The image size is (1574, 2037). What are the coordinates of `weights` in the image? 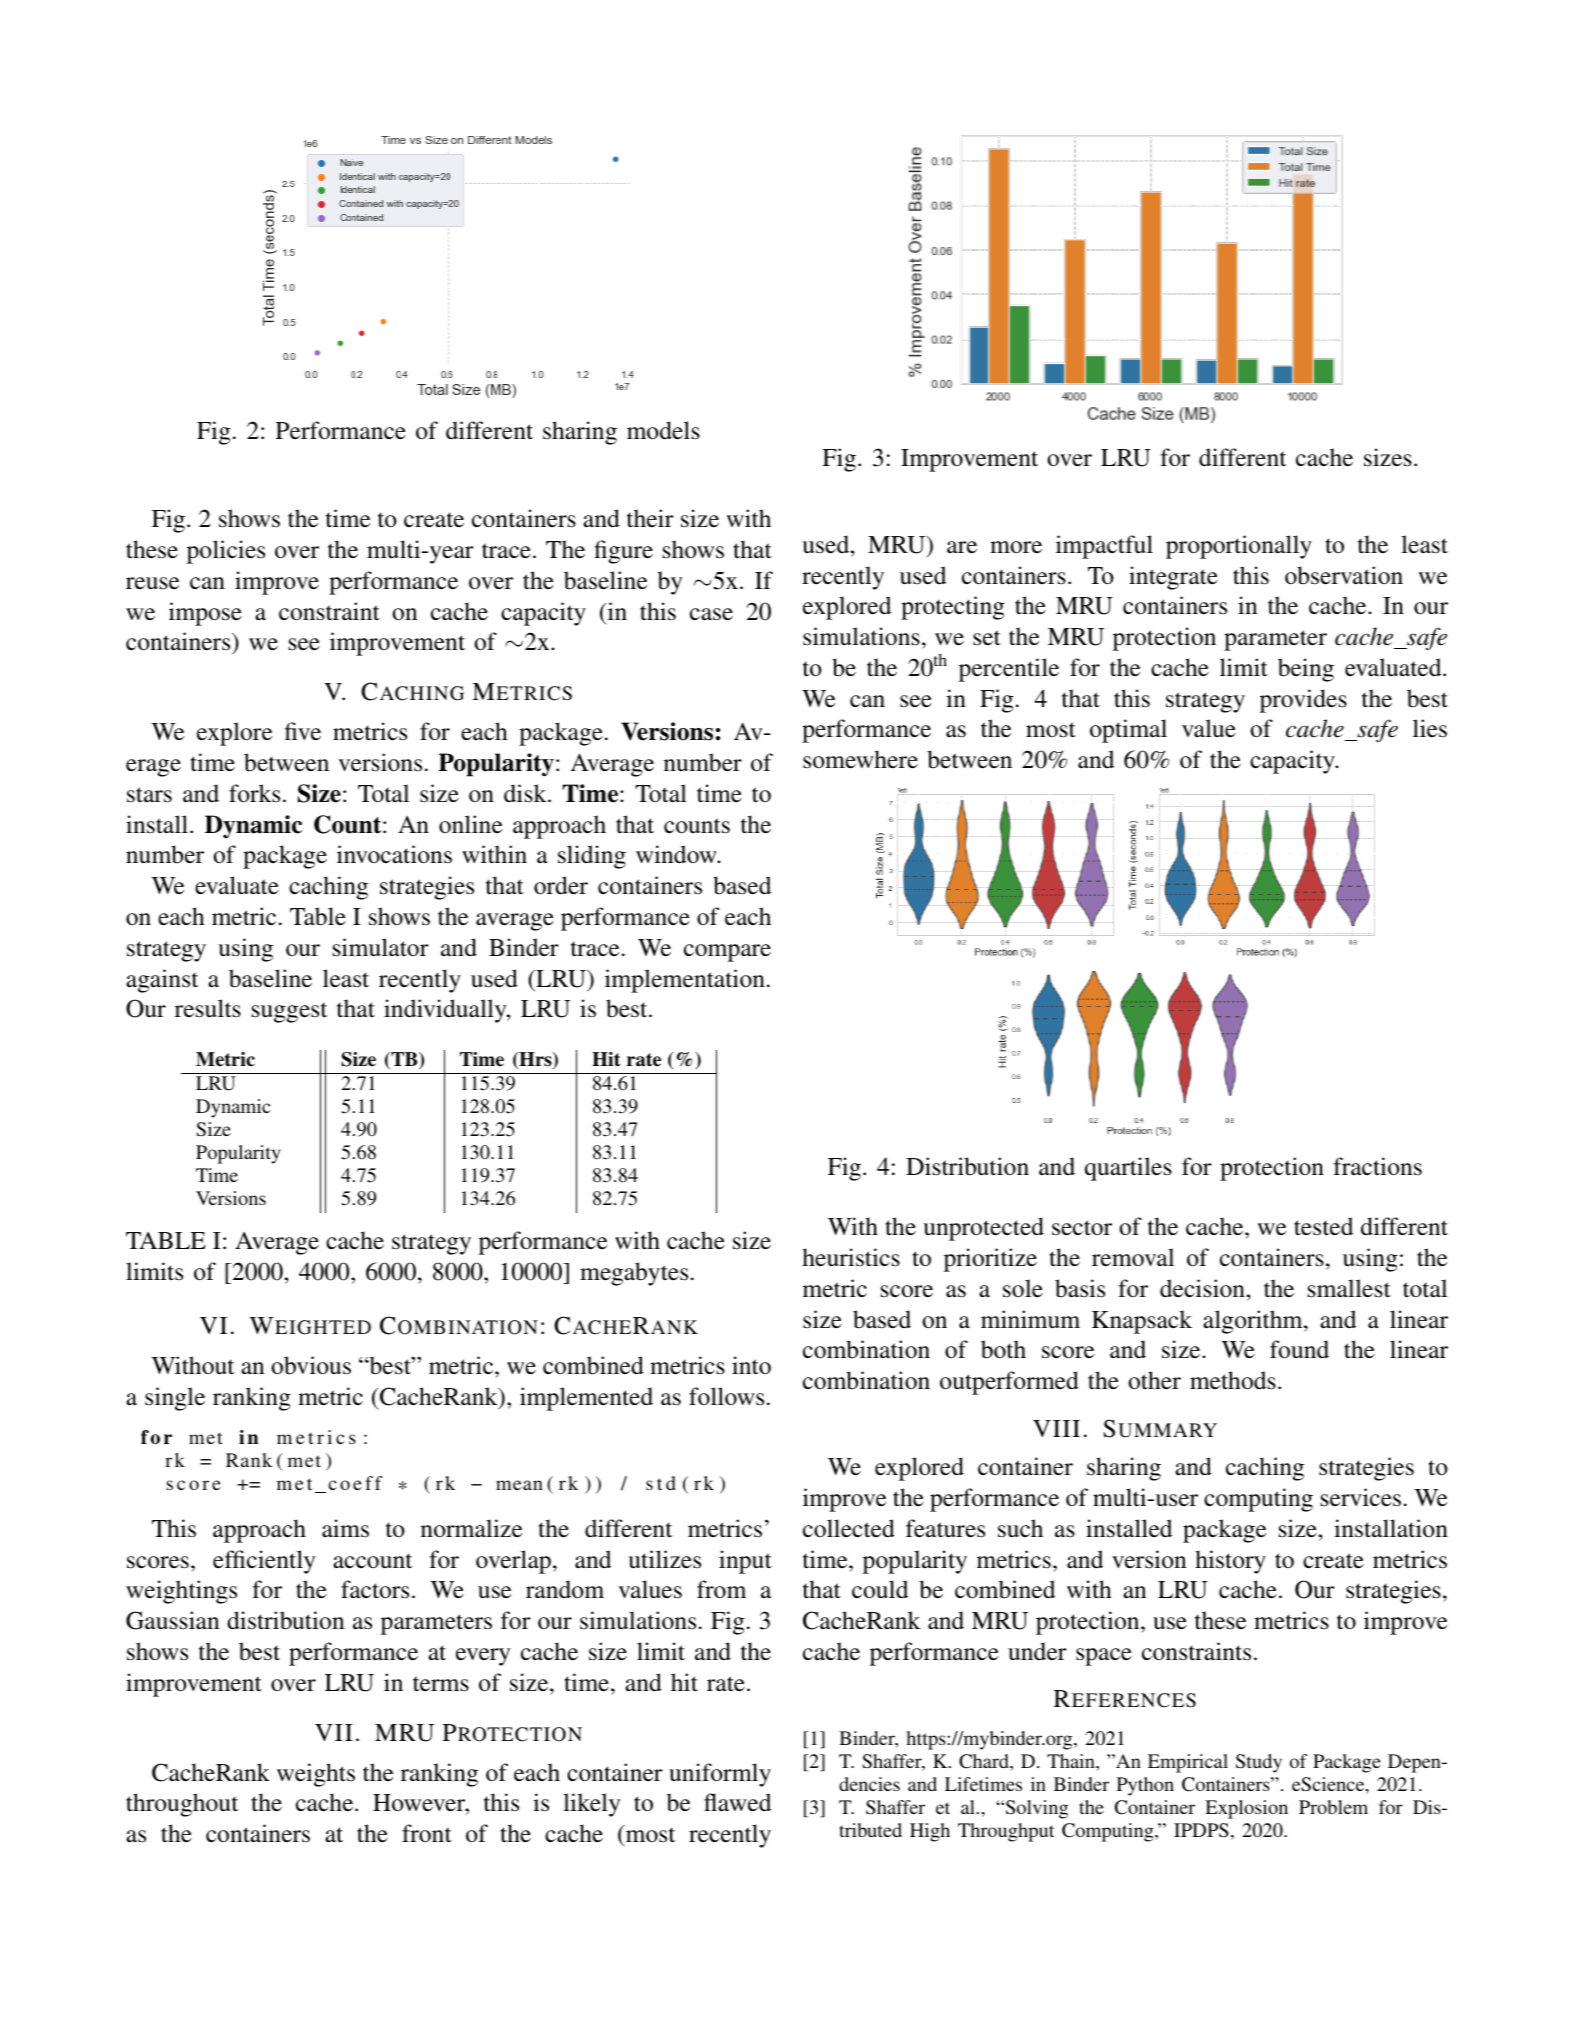 It's located at (316, 1775).
